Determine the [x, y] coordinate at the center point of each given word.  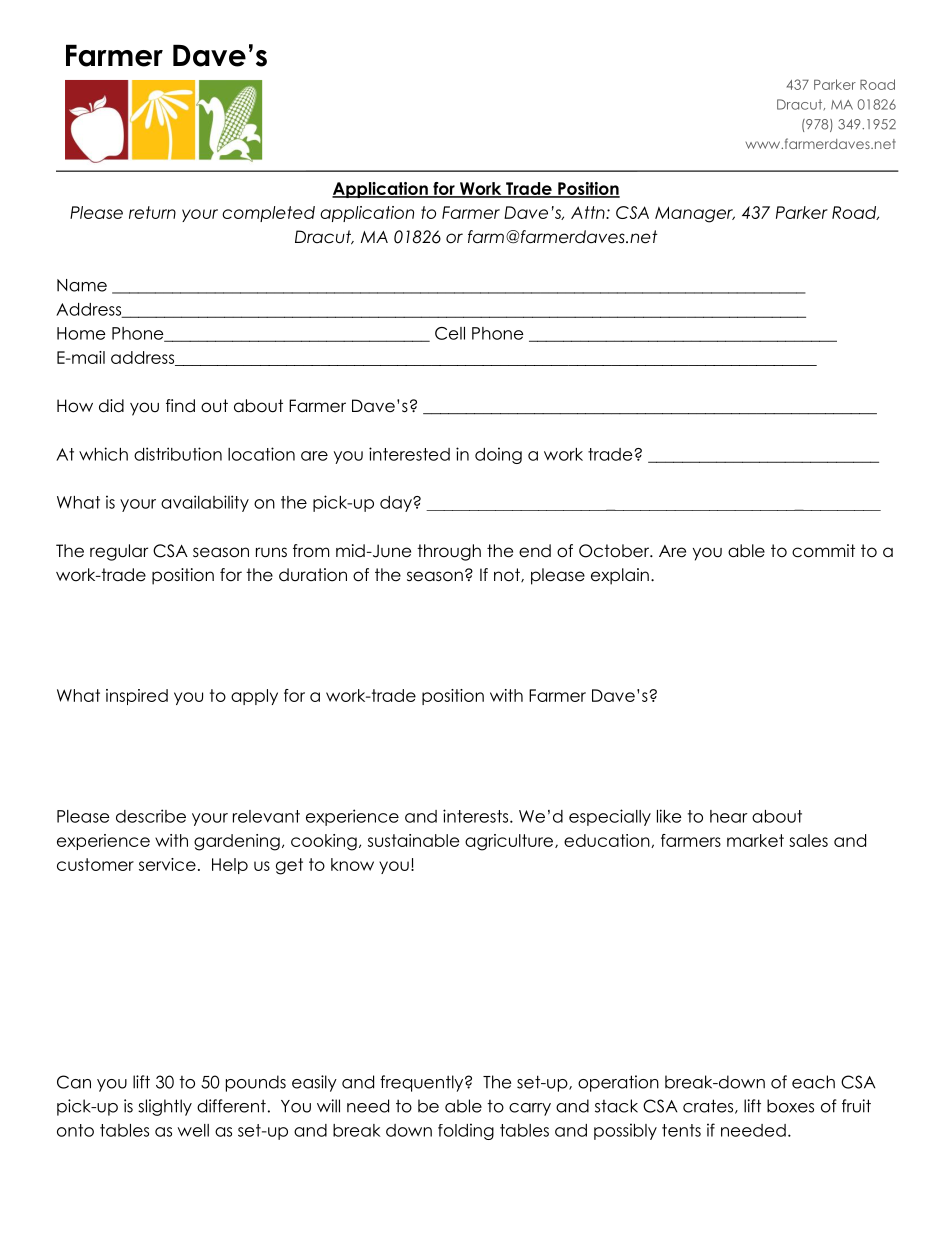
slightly [165, 1107]
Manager [695, 214]
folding [466, 1131]
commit [823, 551]
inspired [137, 697]
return [152, 212]
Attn [589, 212]
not [508, 575]
